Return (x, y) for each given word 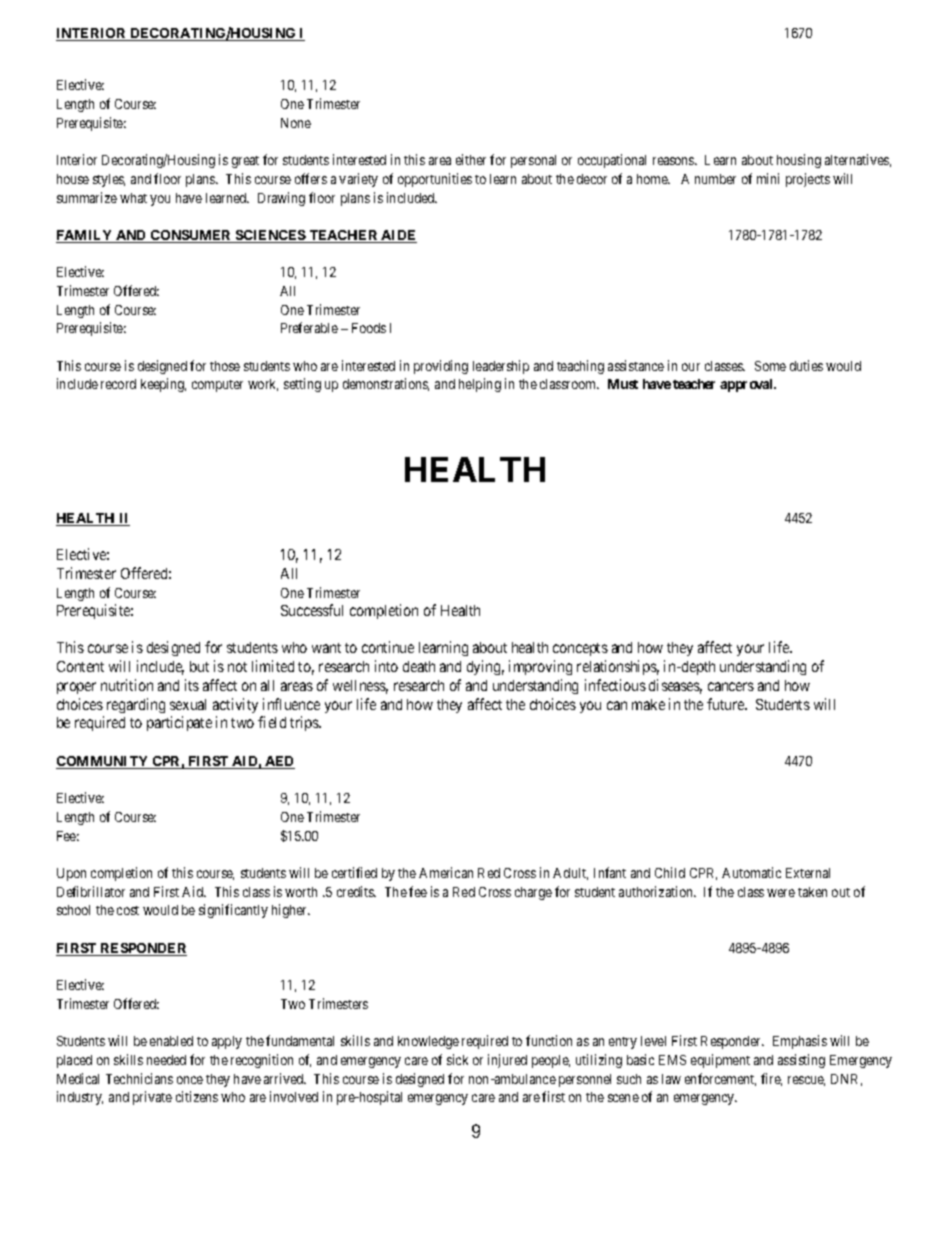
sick (457, 1059)
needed (166, 1060)
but (199, 666)
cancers (731, 686)
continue (388, 647)
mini (768, 178)
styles (109, 180)
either (471, 159)
